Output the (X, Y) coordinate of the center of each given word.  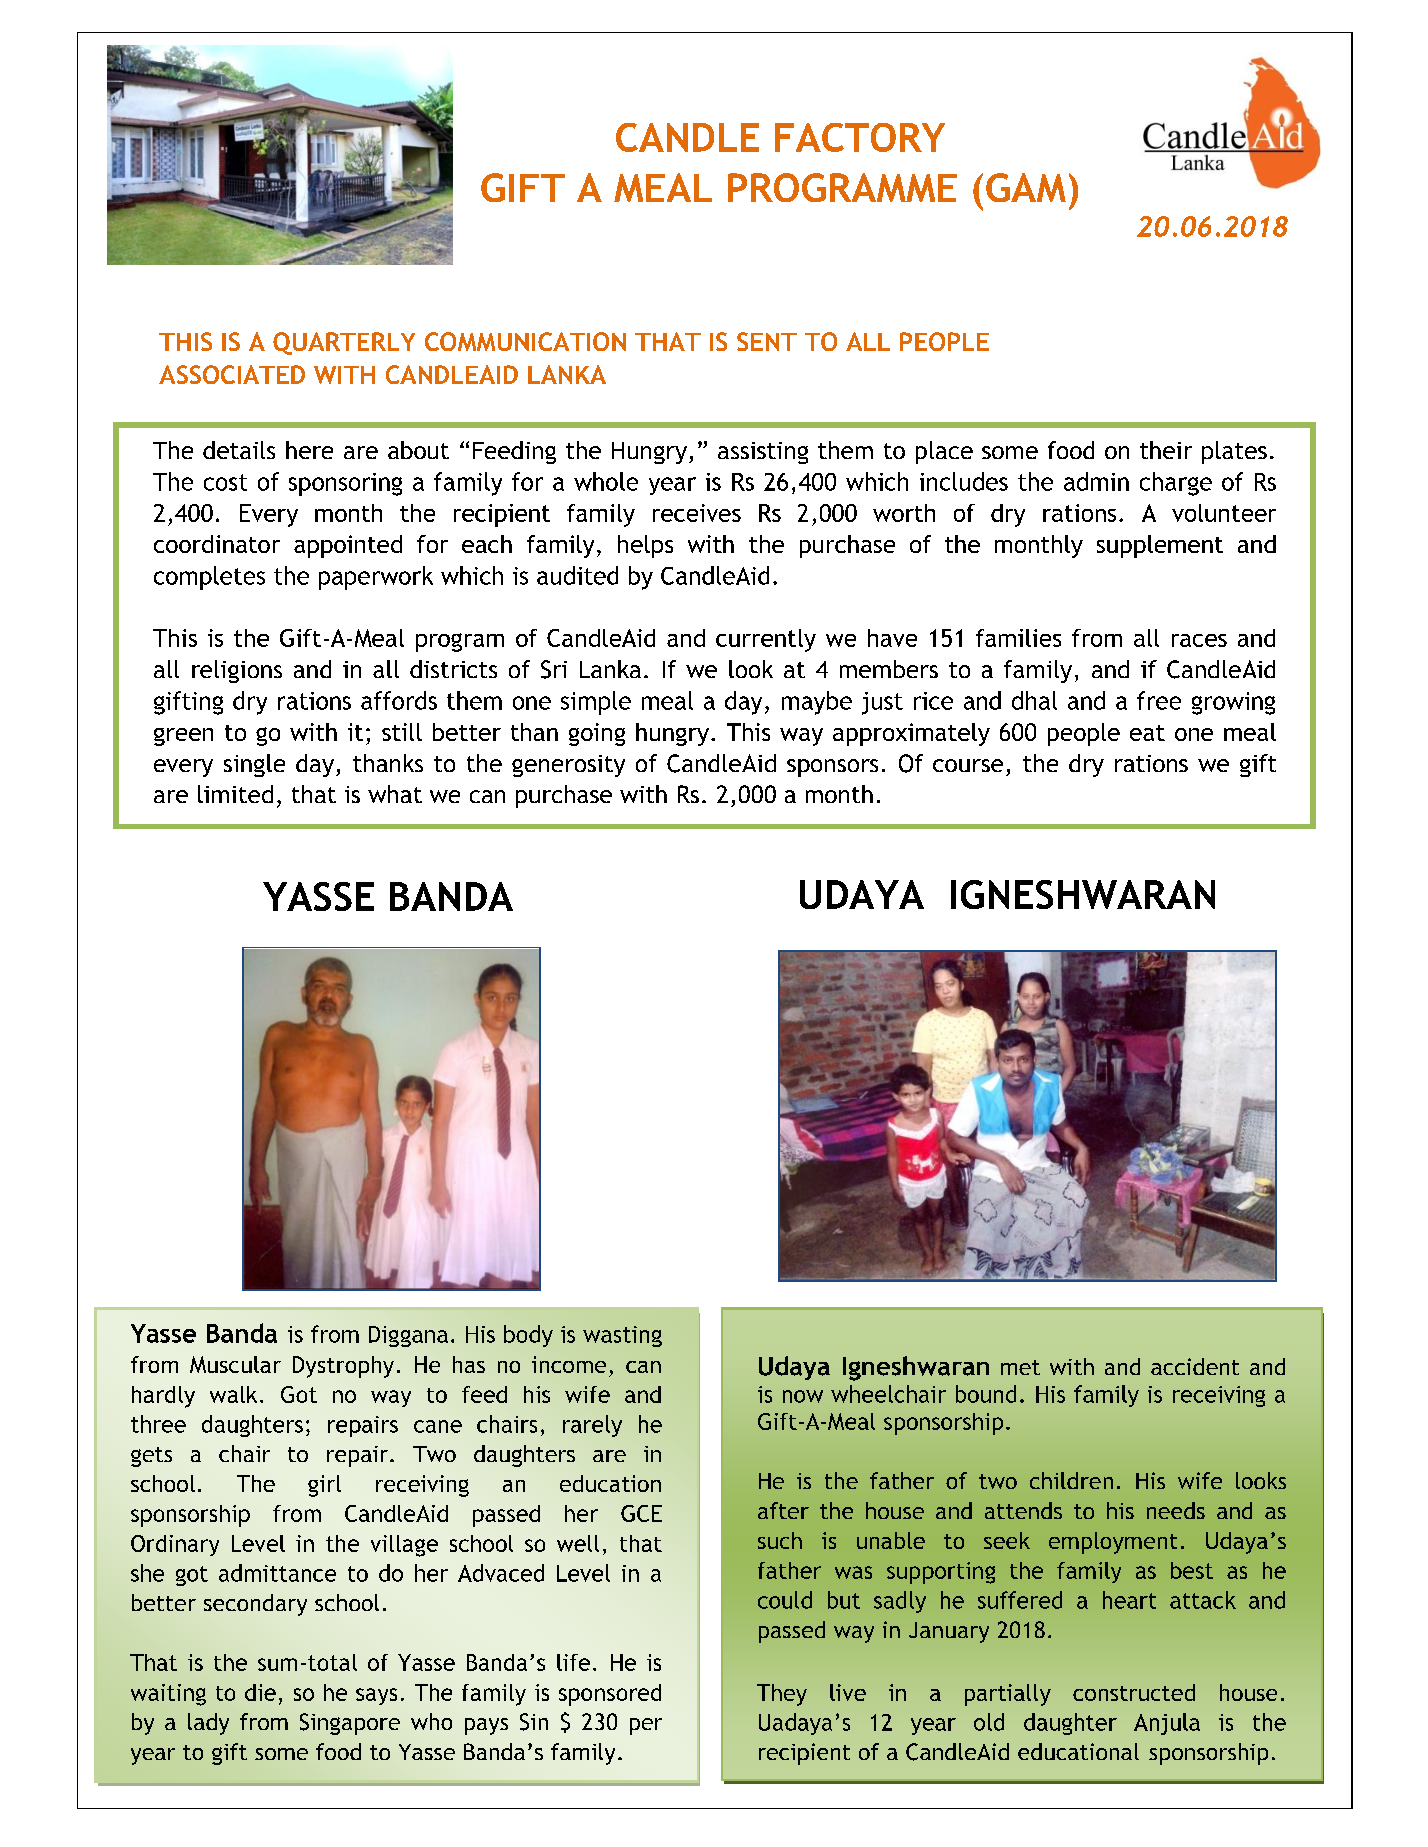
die (260, 1692)
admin (1096, 481)
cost (225, 482)
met (1020, 1367)
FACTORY (860, 137)
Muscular (235, 1364)
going (597, 734)
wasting (622, 1336)
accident (1195, 1366)
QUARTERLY (344, 343)
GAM (1026, 187)
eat (1147, 733)
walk (233, 1394)
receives (697, 513)
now (803, 1396)
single (254, 765)
